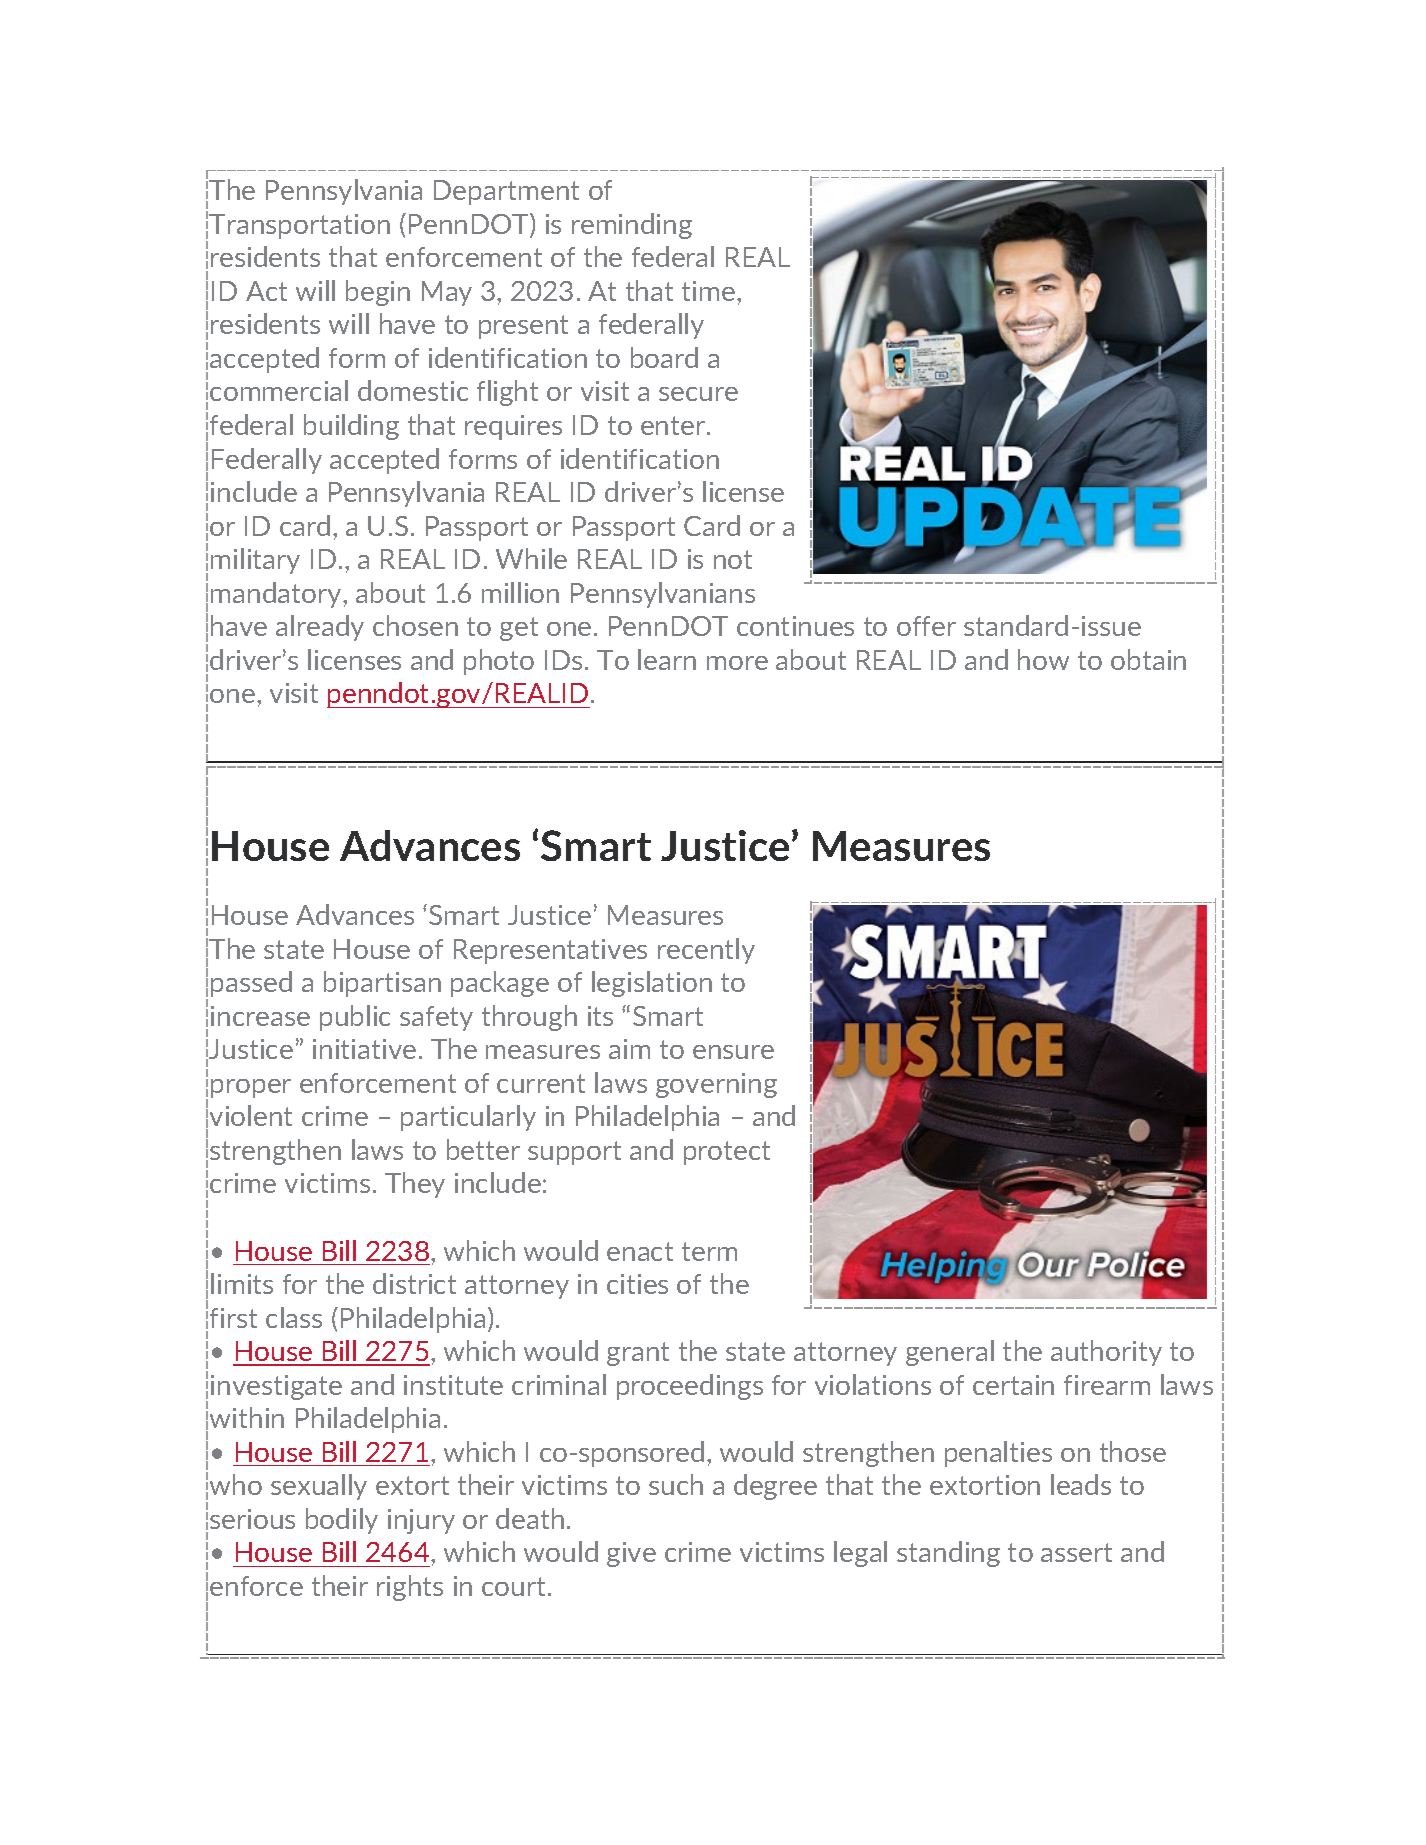 The width and height of the image is (1426, 1845). Describe the element at coordinates (632, 226) in the image. I see `reminding` at that location.
